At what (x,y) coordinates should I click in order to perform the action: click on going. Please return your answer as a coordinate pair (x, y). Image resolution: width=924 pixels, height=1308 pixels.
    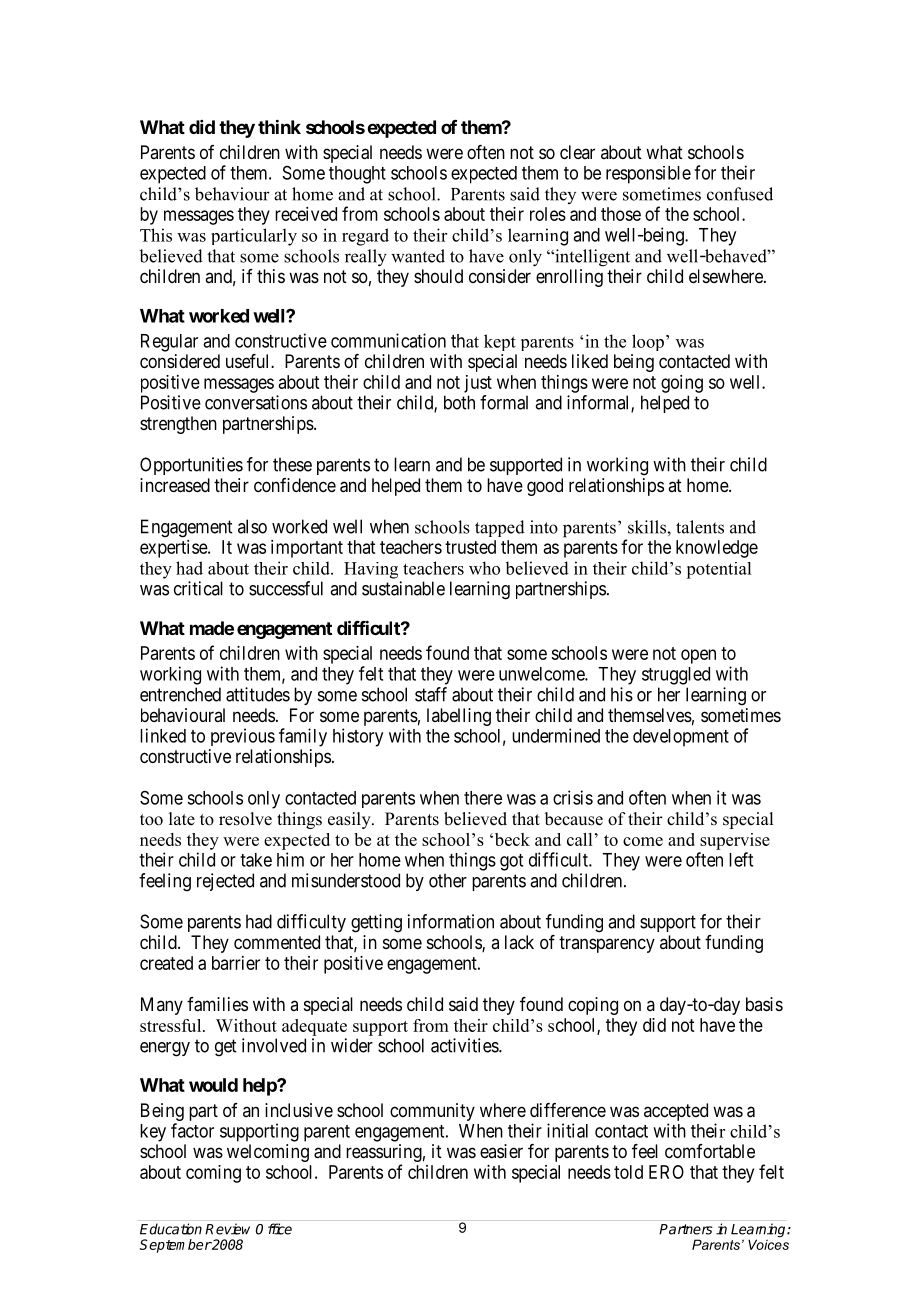
    Looking at the image, I should click on (682, 384).
